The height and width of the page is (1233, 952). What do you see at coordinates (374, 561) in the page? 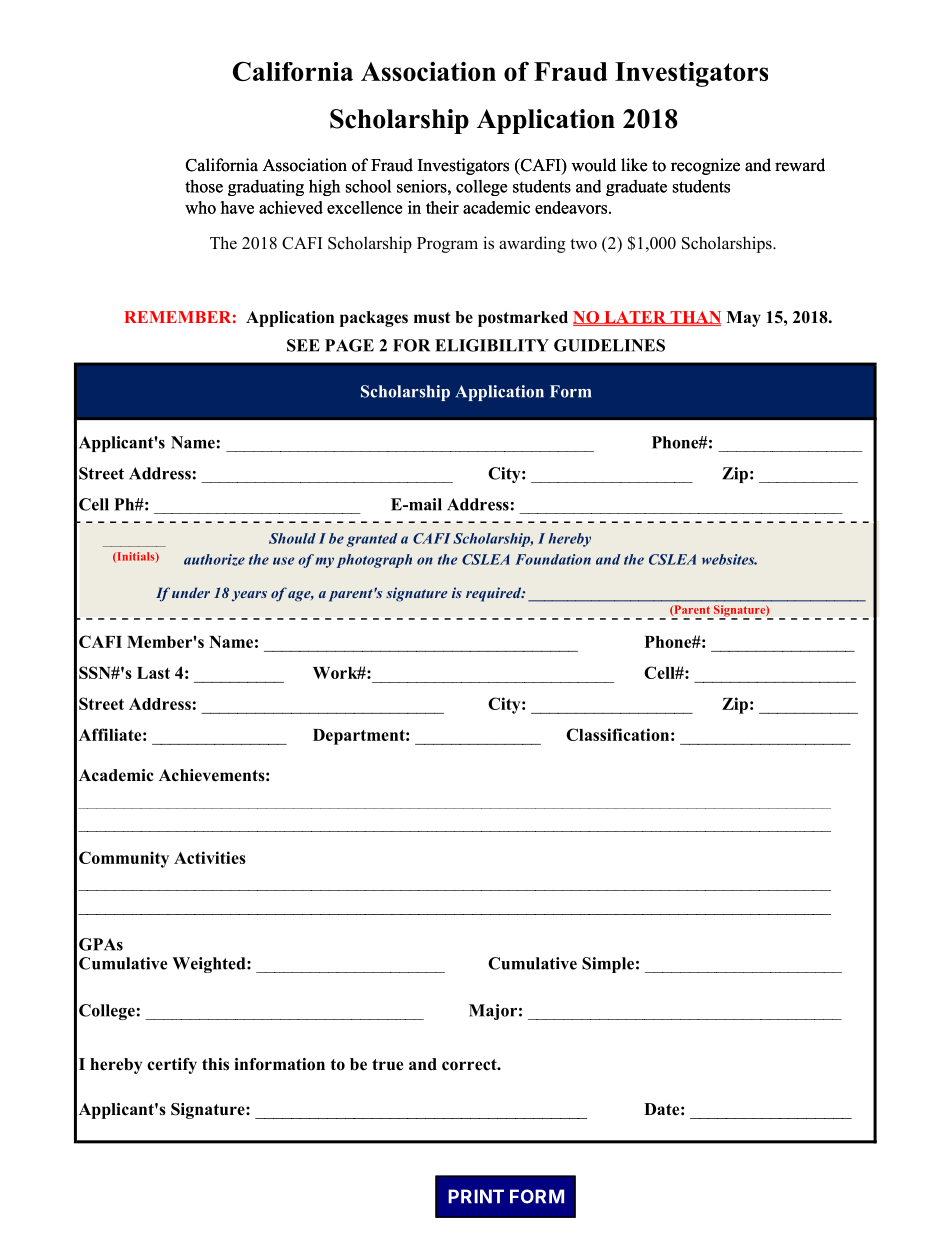
I see `photograph` at bounding box center [374, 561].
